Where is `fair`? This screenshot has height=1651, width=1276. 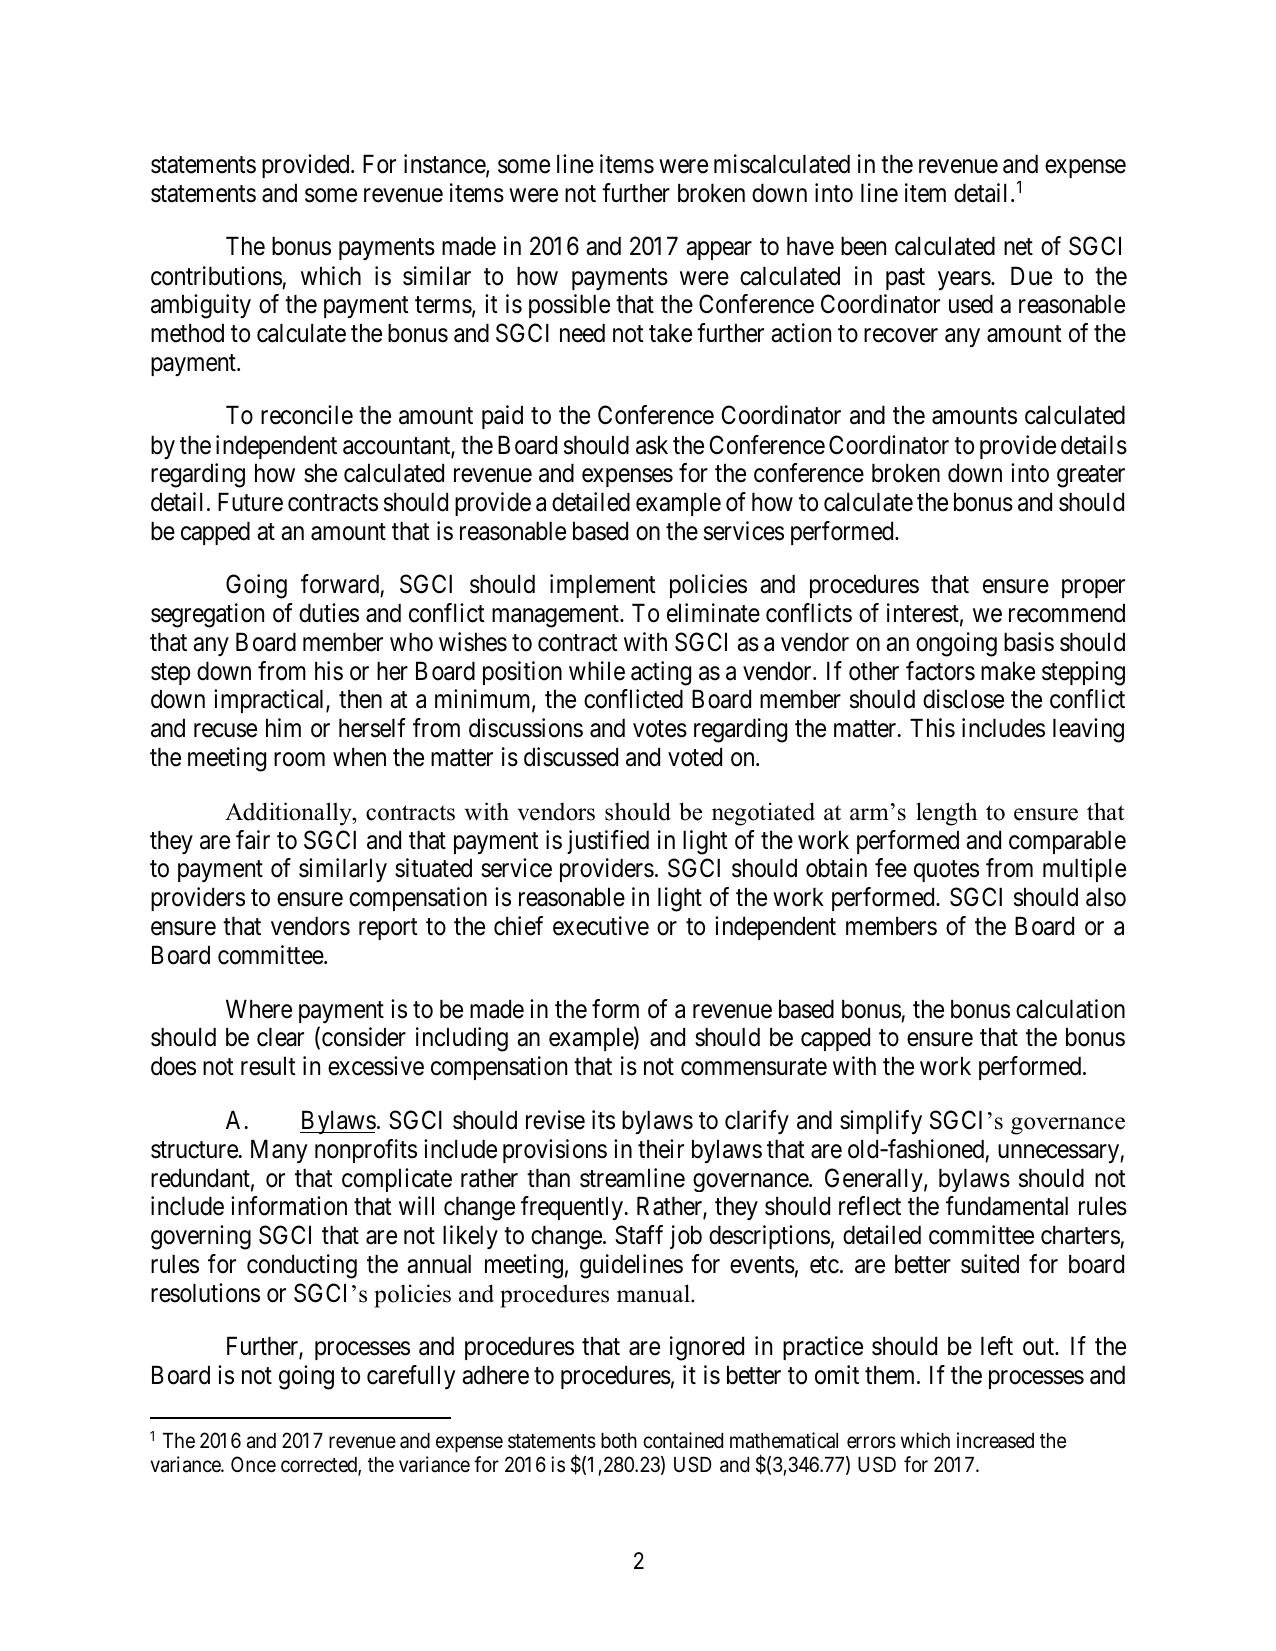 fair is located at coordinates (253, 840).
